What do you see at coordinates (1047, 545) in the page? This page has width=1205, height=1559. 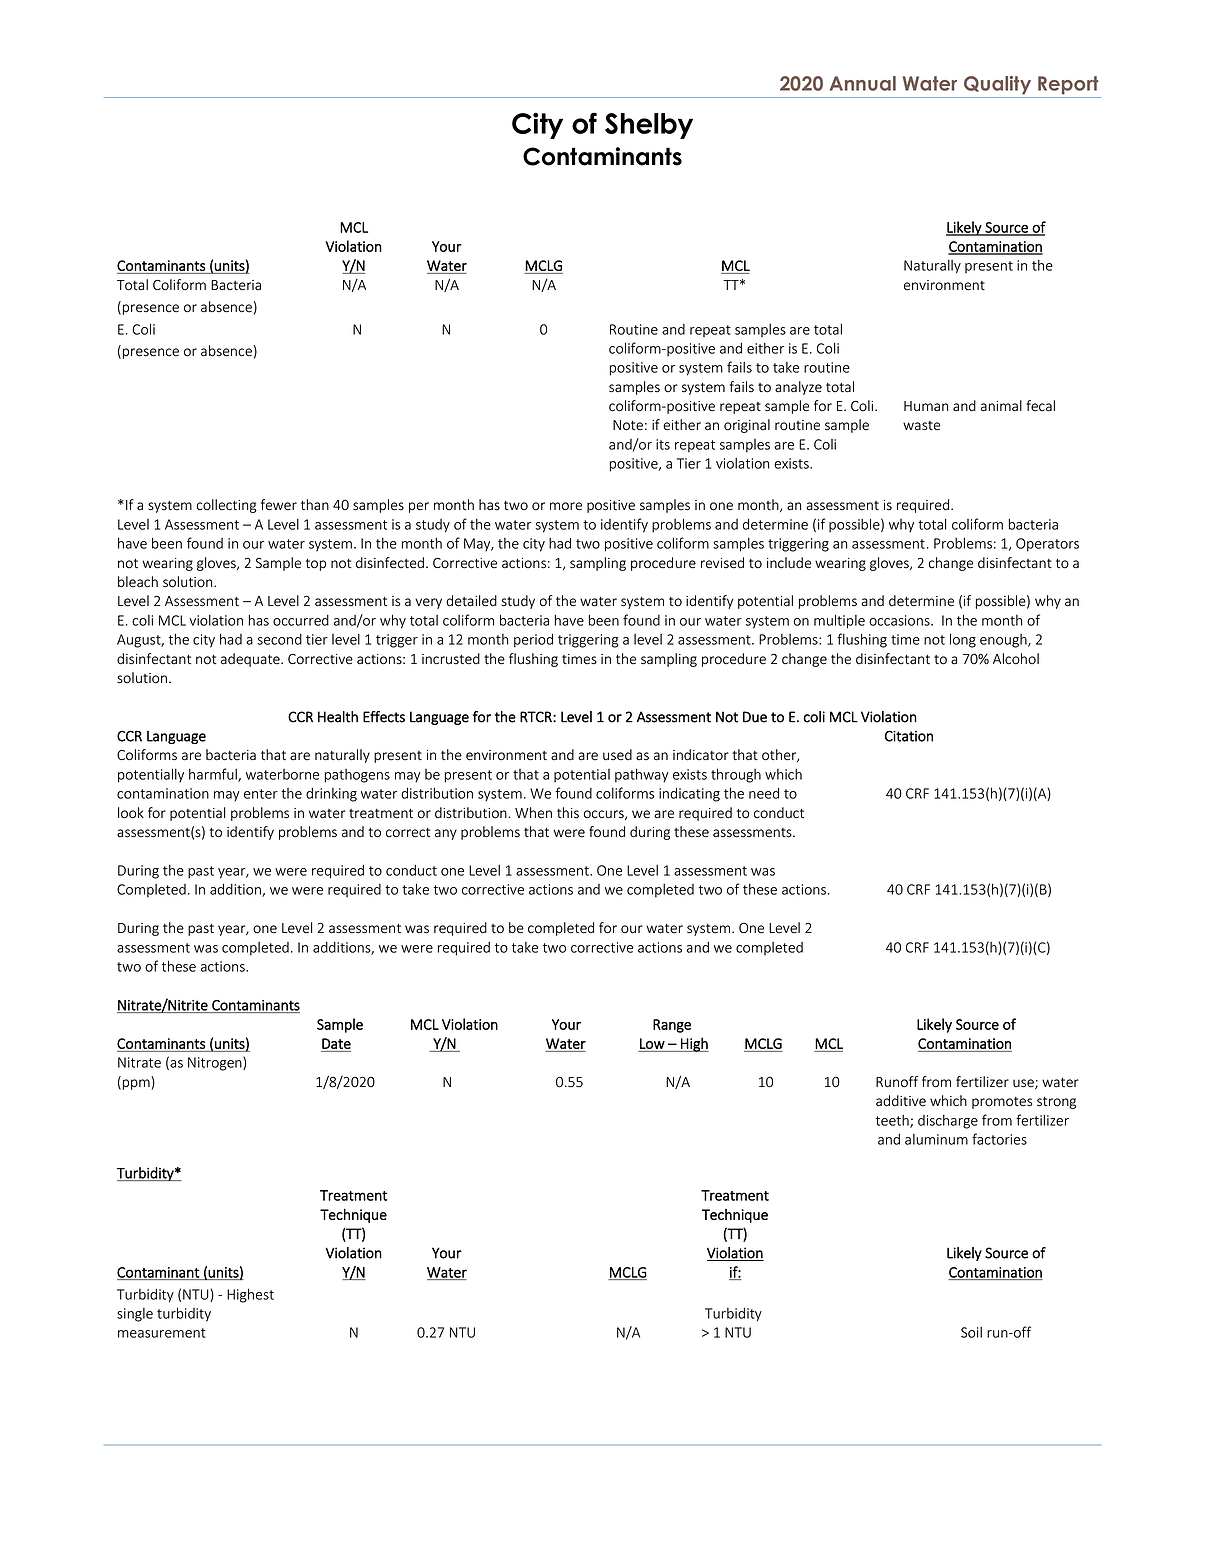 I see `Operators` at bounding box center [1047, 545].
